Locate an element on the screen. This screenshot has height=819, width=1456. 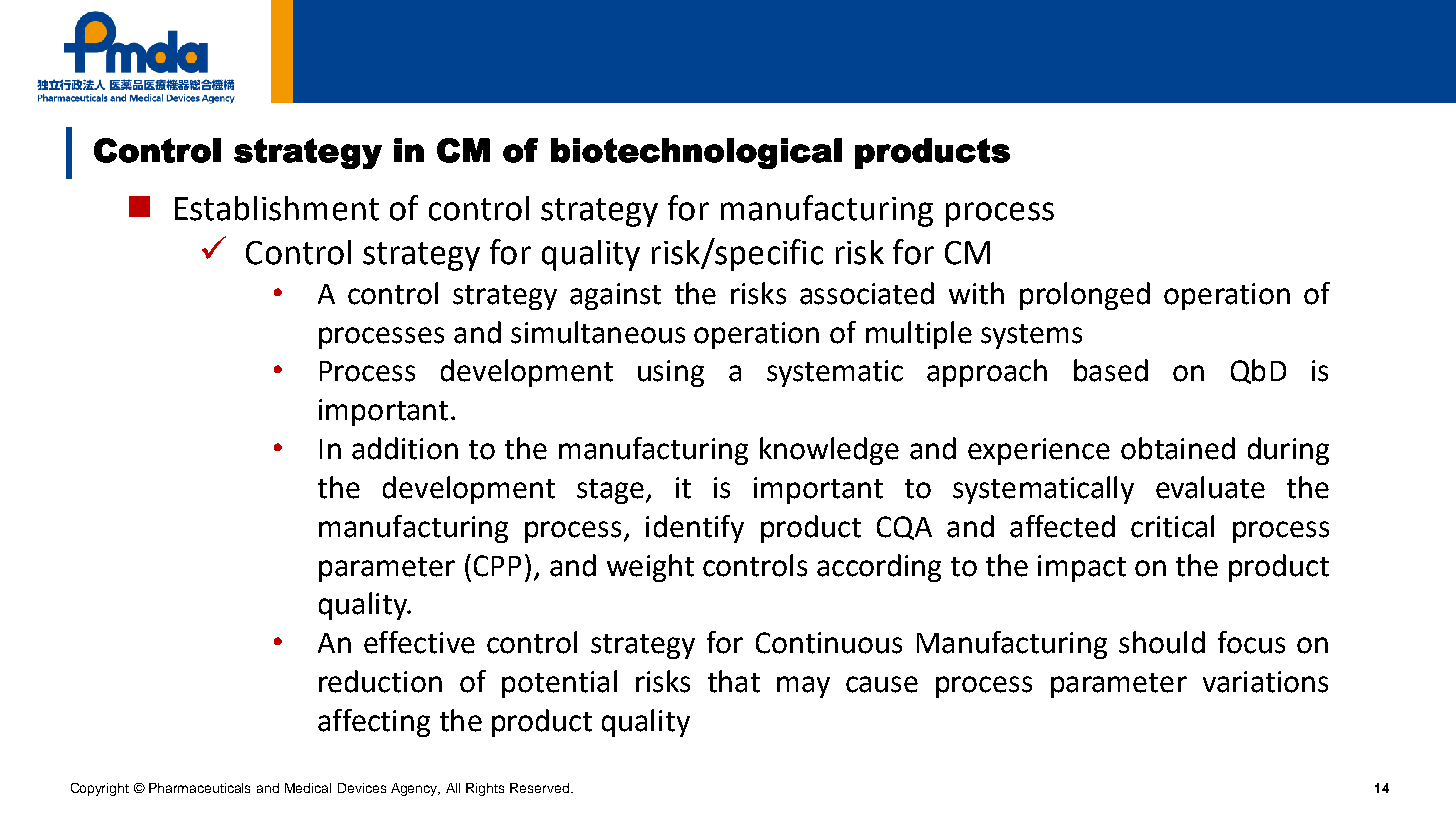
Reserved is located at coordinates (541, 788).
